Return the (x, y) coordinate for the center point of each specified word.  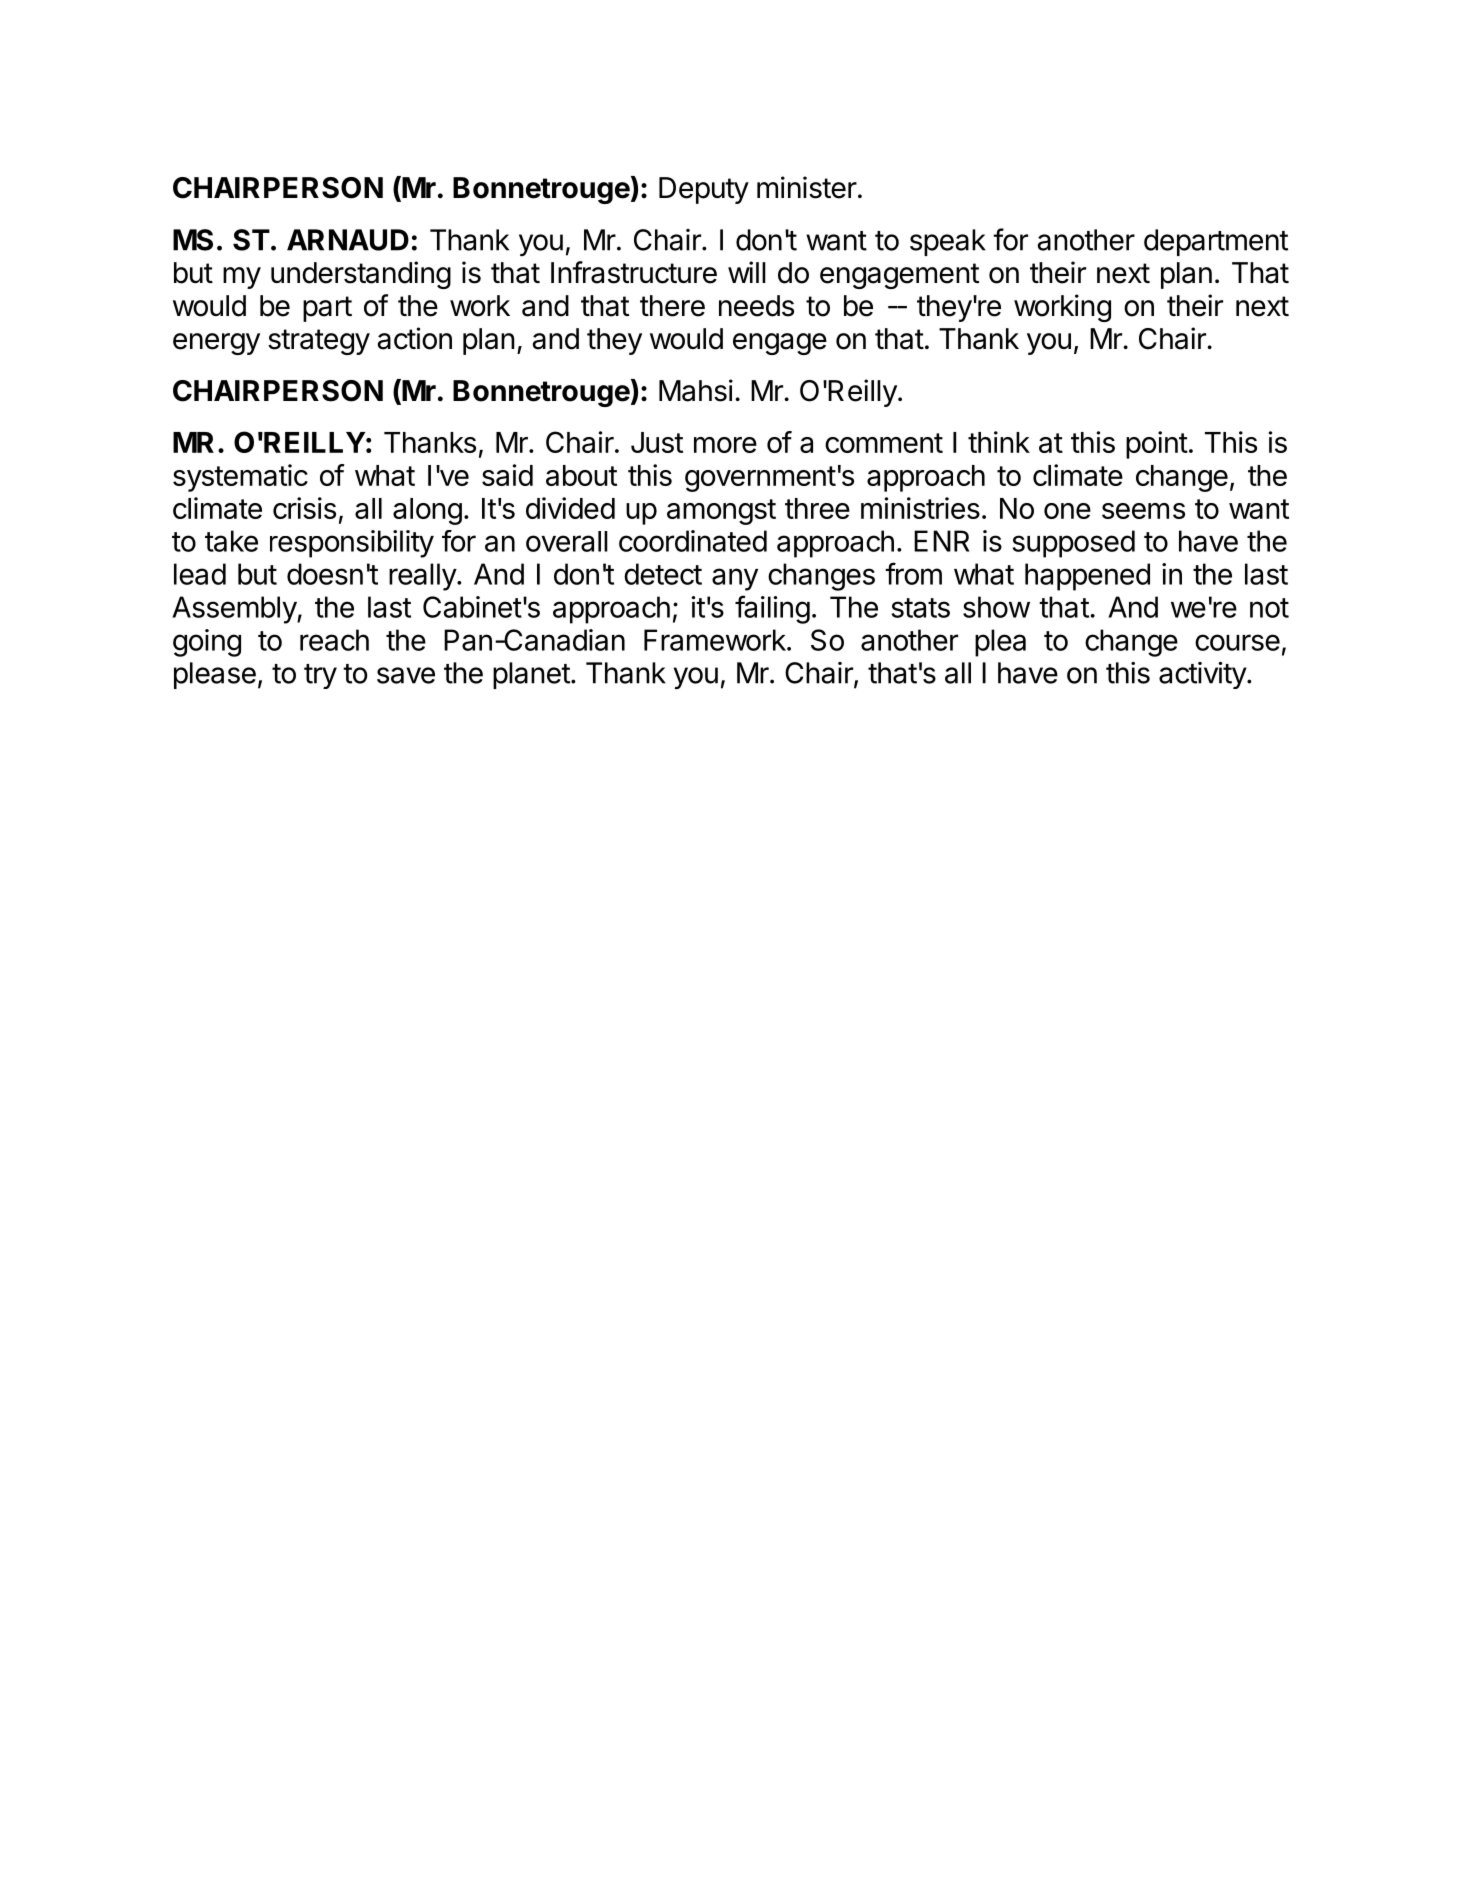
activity (1203, 675)
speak (948, 242)
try (320, 676)
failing (772, 609)
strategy (319, 342)
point (1157, 445)
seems (1143, 511)
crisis (304, 508)
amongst (721, 512)
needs (756, 306)
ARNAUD (348, 240)
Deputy (704, 190)
